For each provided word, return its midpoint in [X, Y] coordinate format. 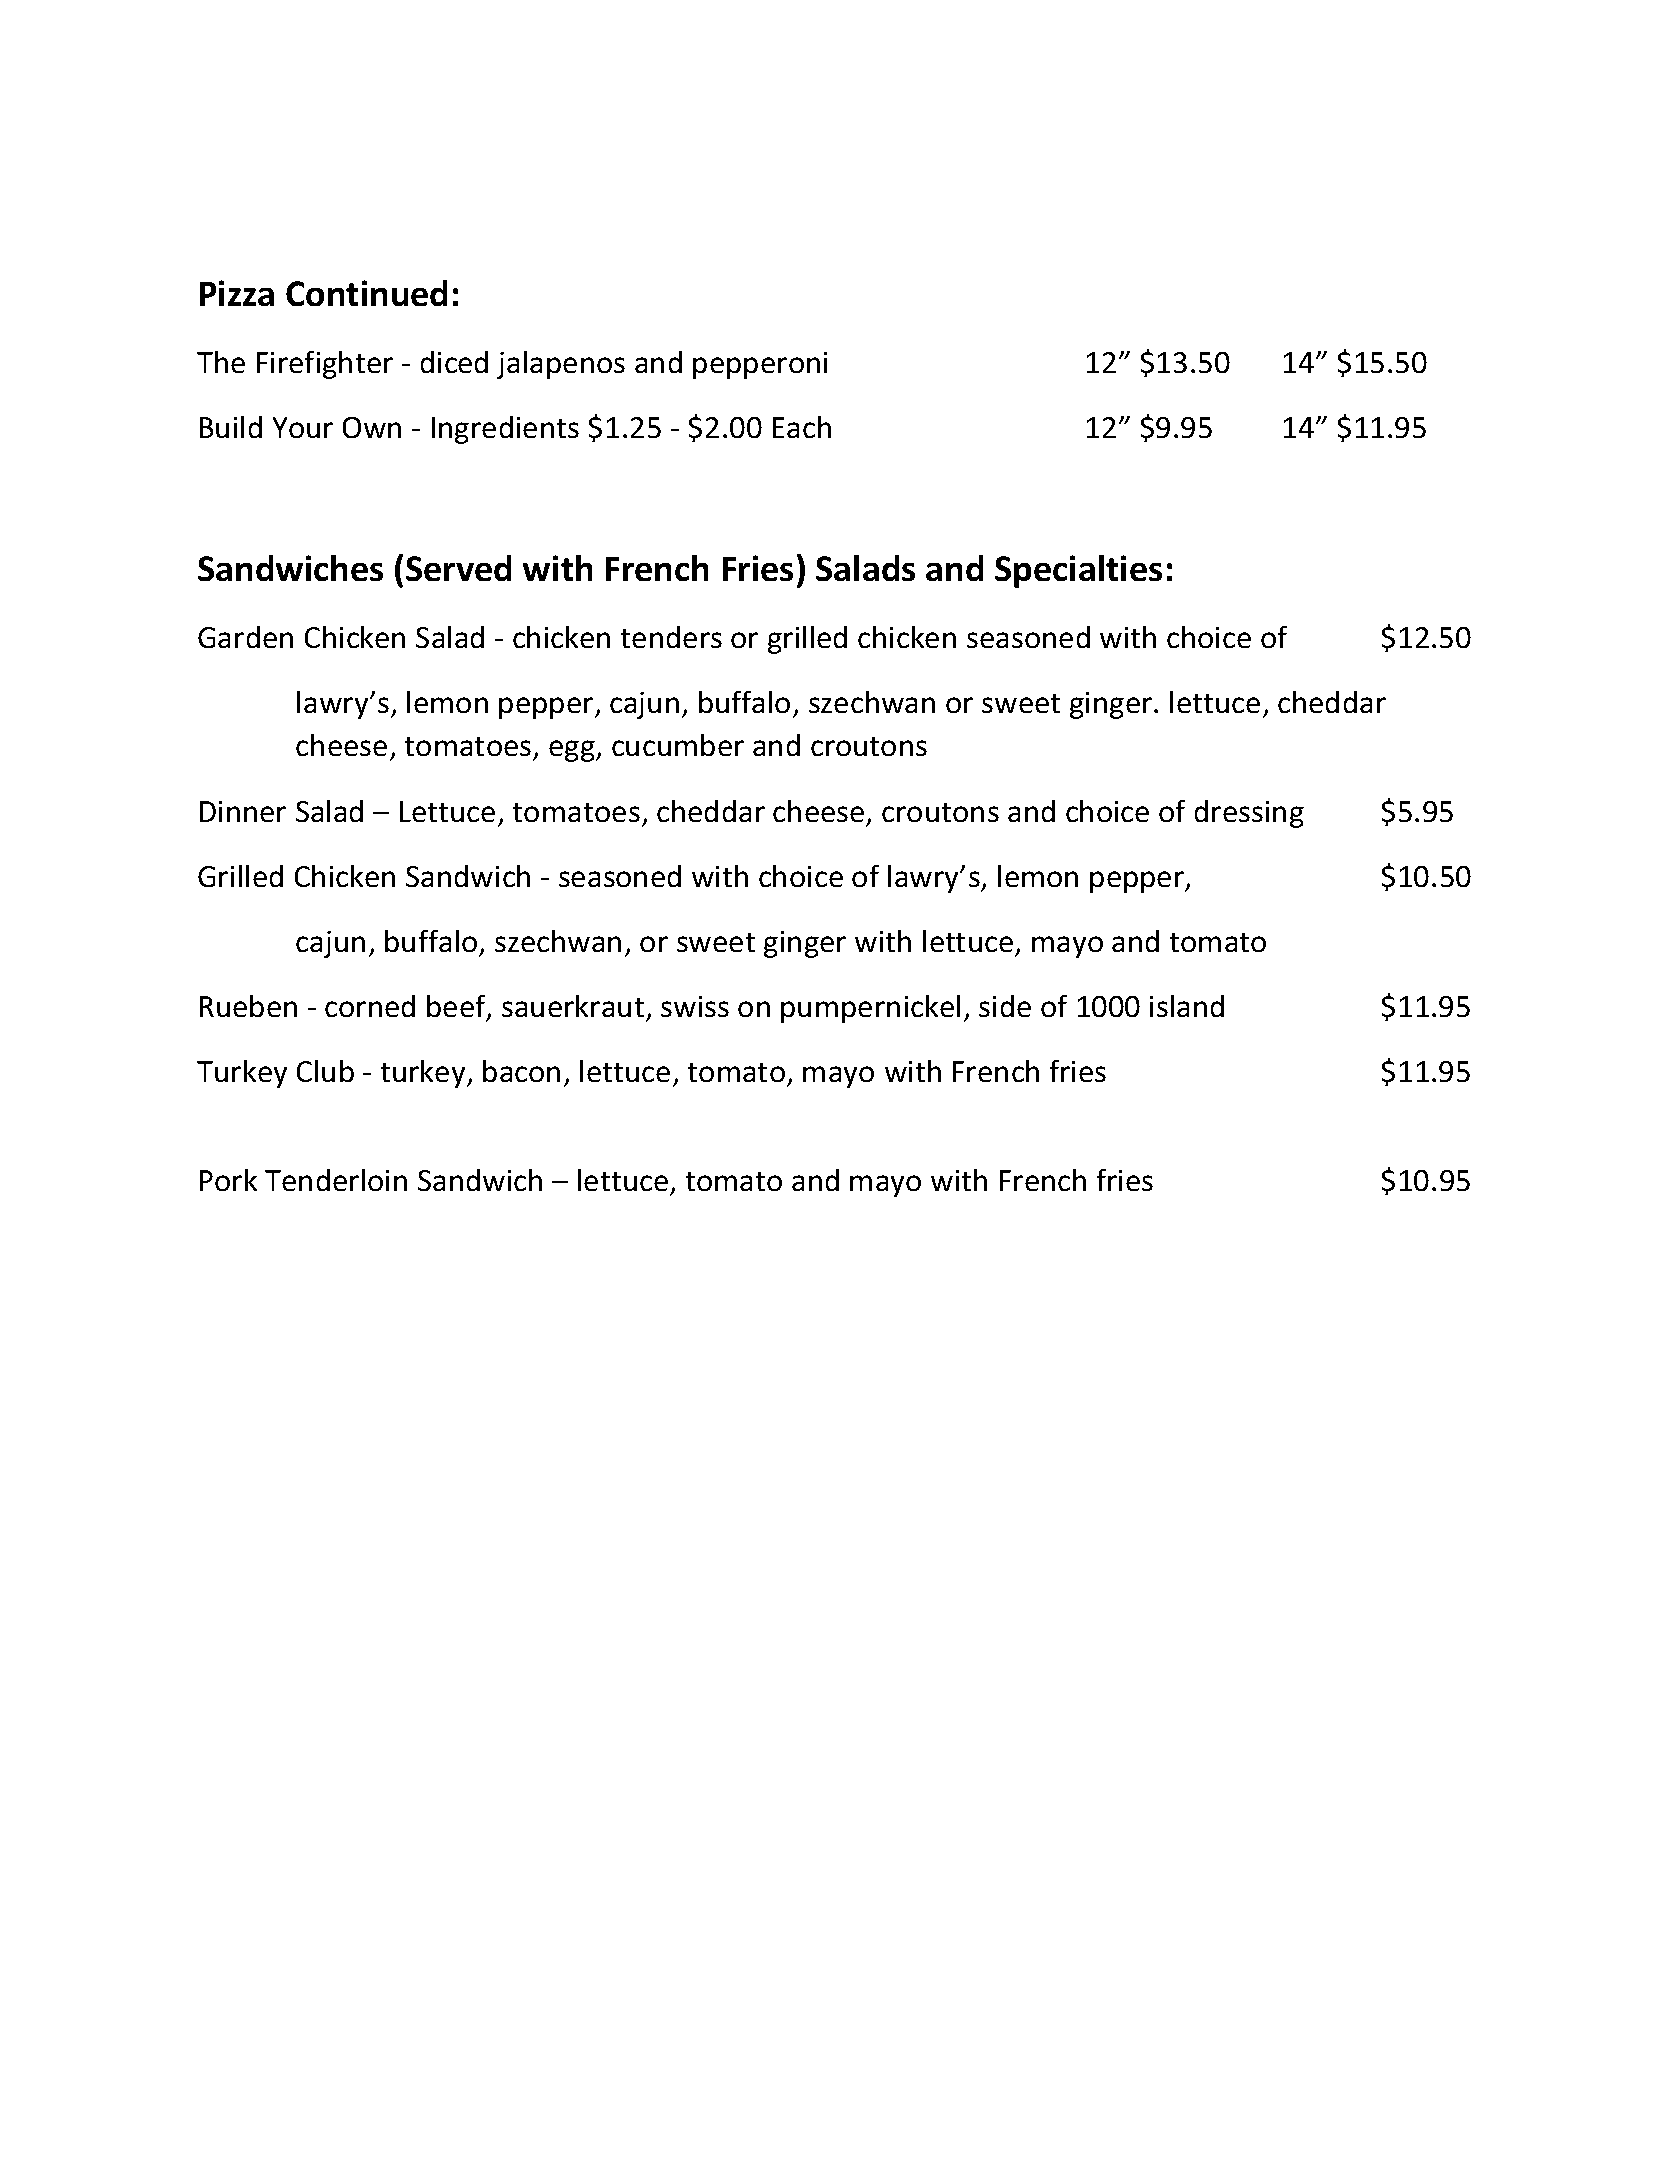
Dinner [243, 811]
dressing [1249, 814]
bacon [521, 1071]
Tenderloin [336, 1180]
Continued [366, 293]
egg [573, 751]
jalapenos [561, 365]
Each [802, 427]
